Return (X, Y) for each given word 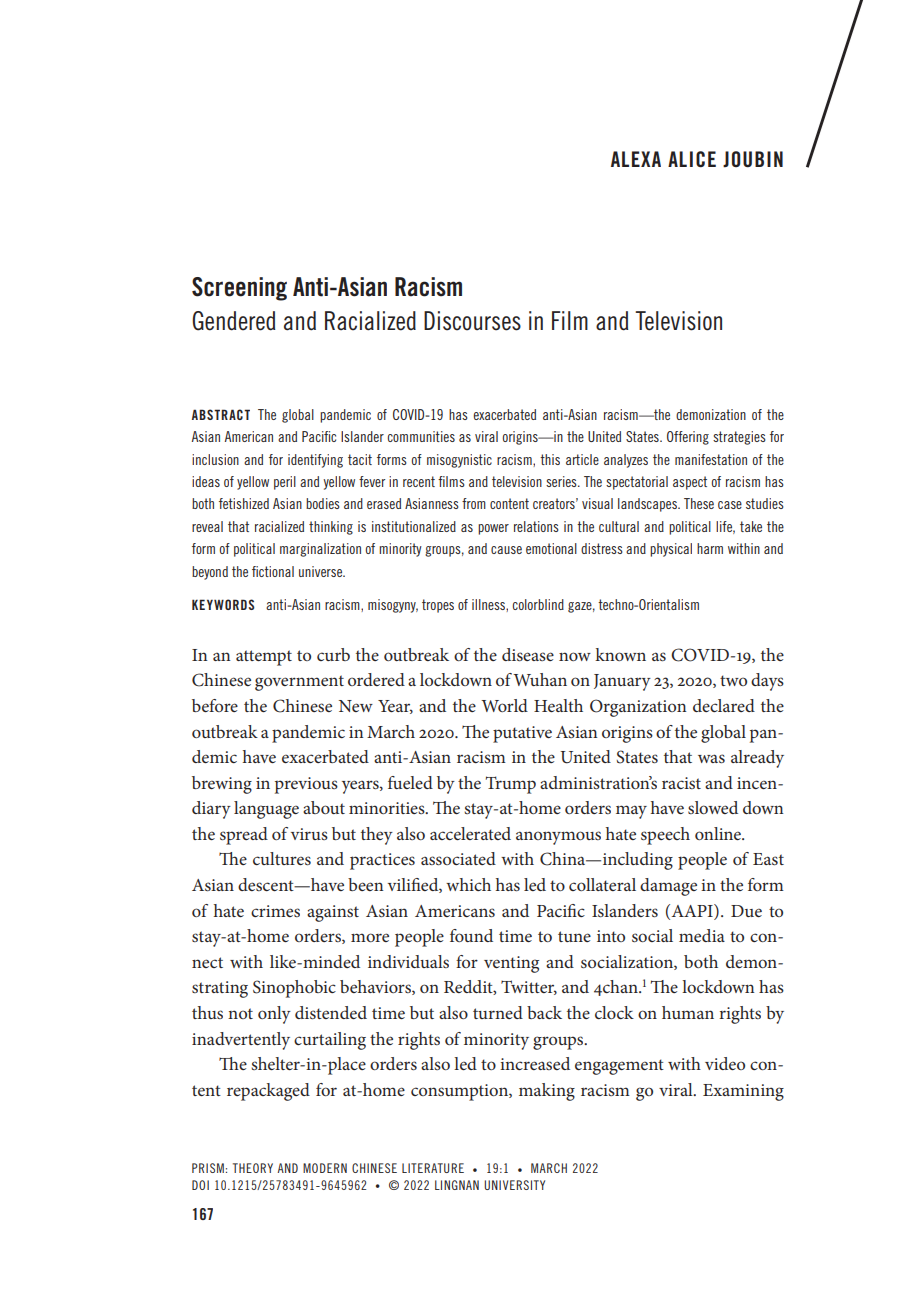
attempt (264, 658)
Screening (239, 289)
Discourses (472, 321)
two (733, 680)
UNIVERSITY (514, 1185)
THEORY (253, 1168)
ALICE (692, 159)
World (504, 705)
